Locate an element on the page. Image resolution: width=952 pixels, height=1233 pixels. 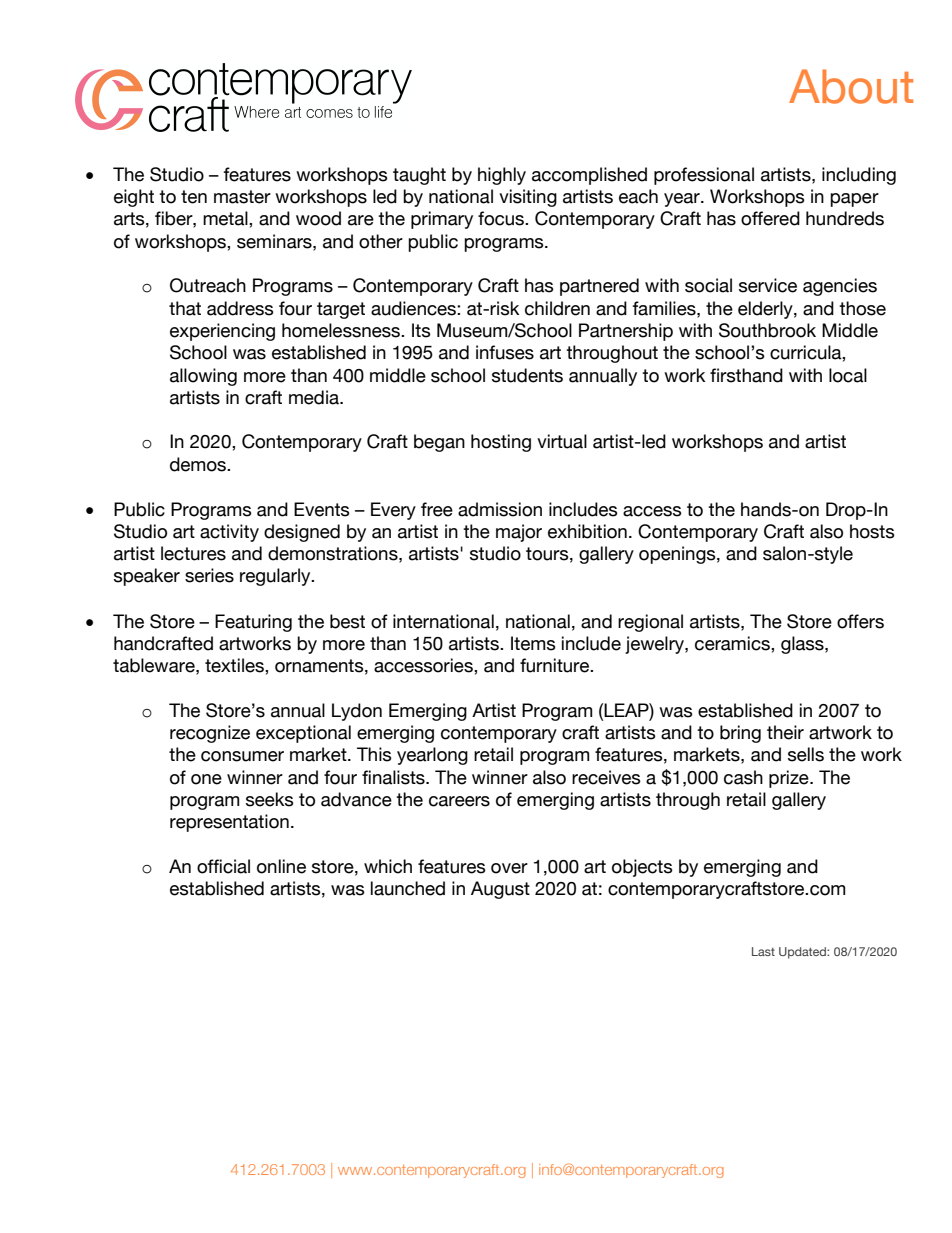
allowing is located at coordinates (203, 377).
